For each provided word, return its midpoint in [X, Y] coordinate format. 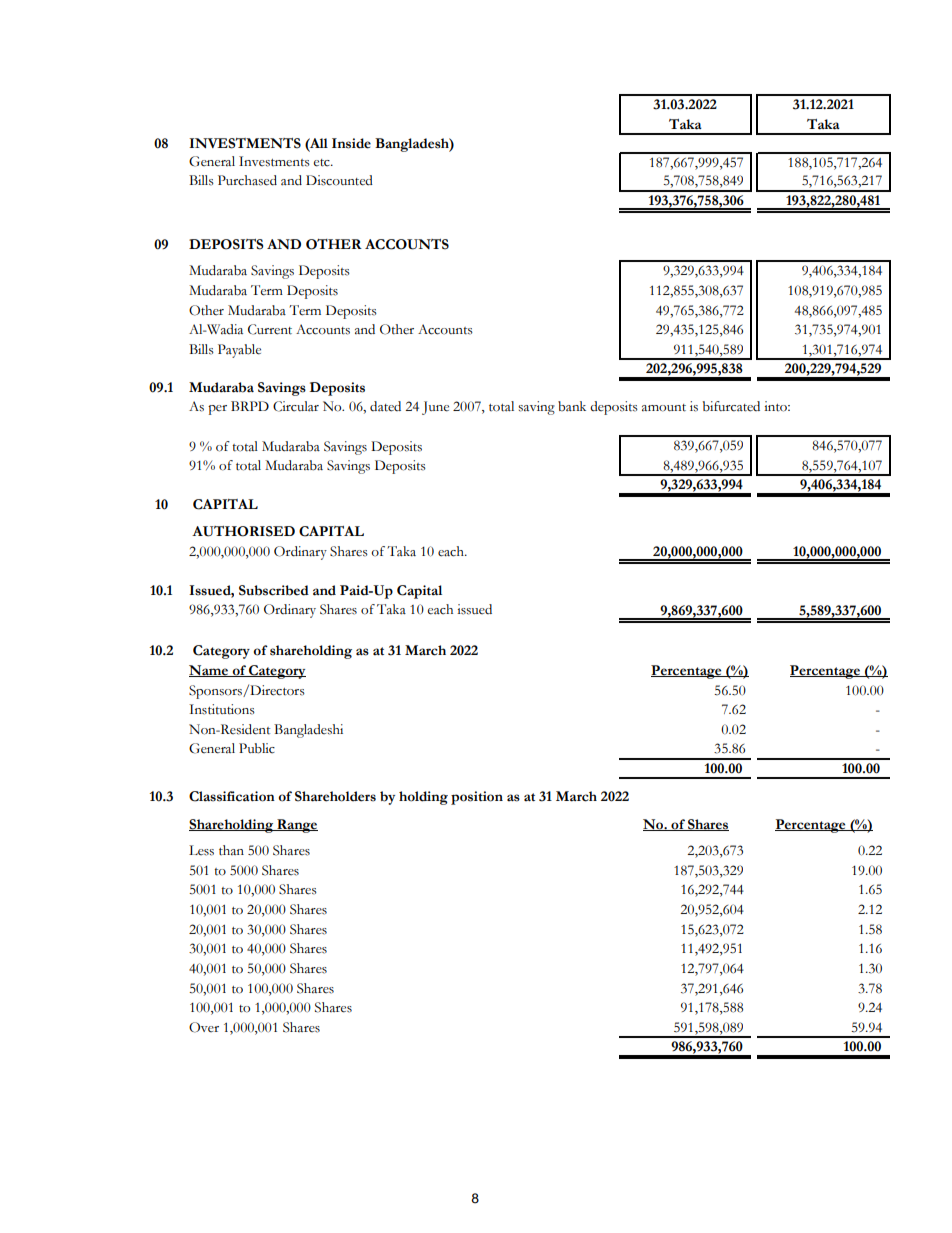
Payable [239, 351]
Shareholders [335, 796]
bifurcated [731, 406]
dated [385, 406]
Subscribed [274, 590]
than [231, 850]
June [435, 408]
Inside [351, 143]
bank [572, 406]
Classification [232, 796]
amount [664, 408]
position [477, 798]
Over [204, 1027]
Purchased [247, 180]
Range [296, 826]
